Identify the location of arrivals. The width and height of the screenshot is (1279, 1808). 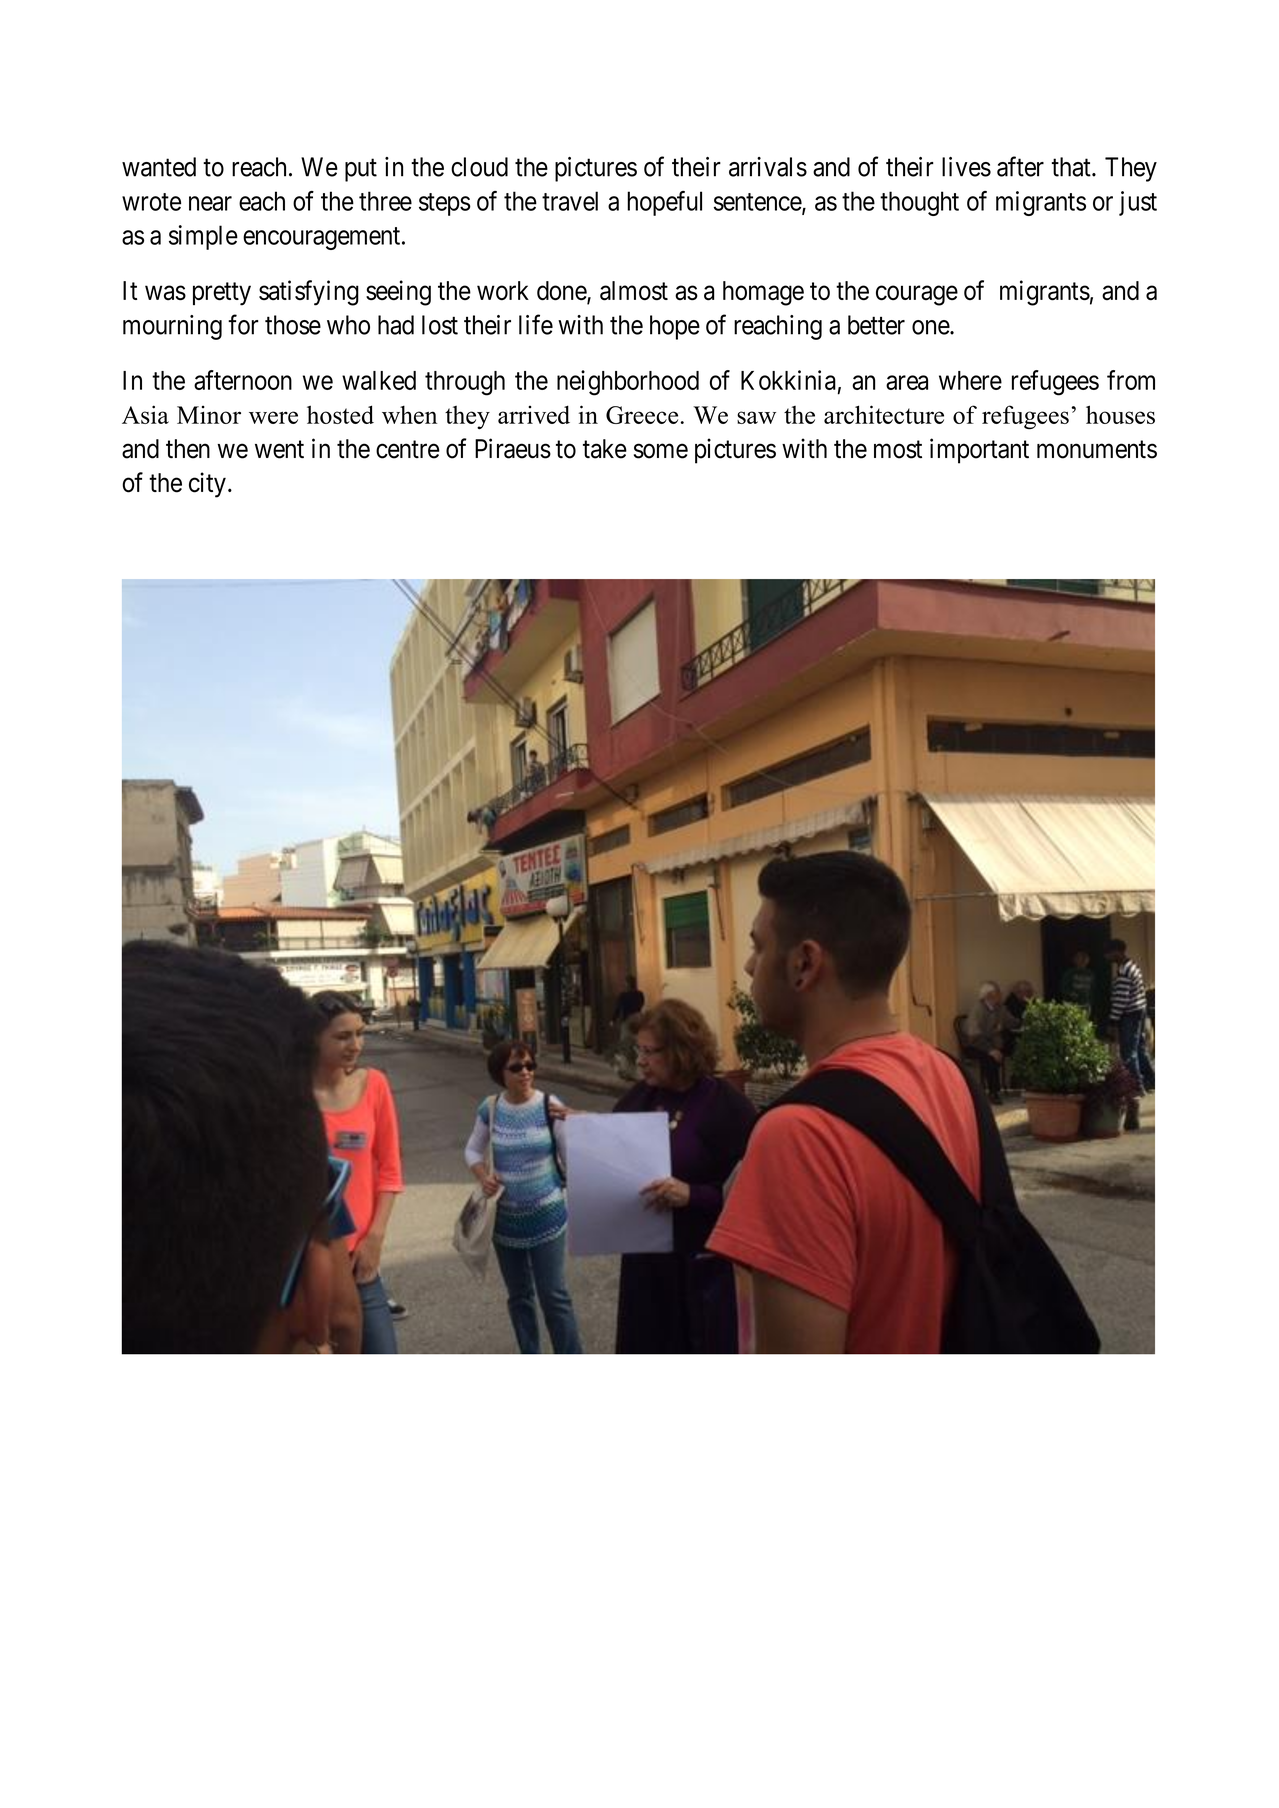
(768, 167).
